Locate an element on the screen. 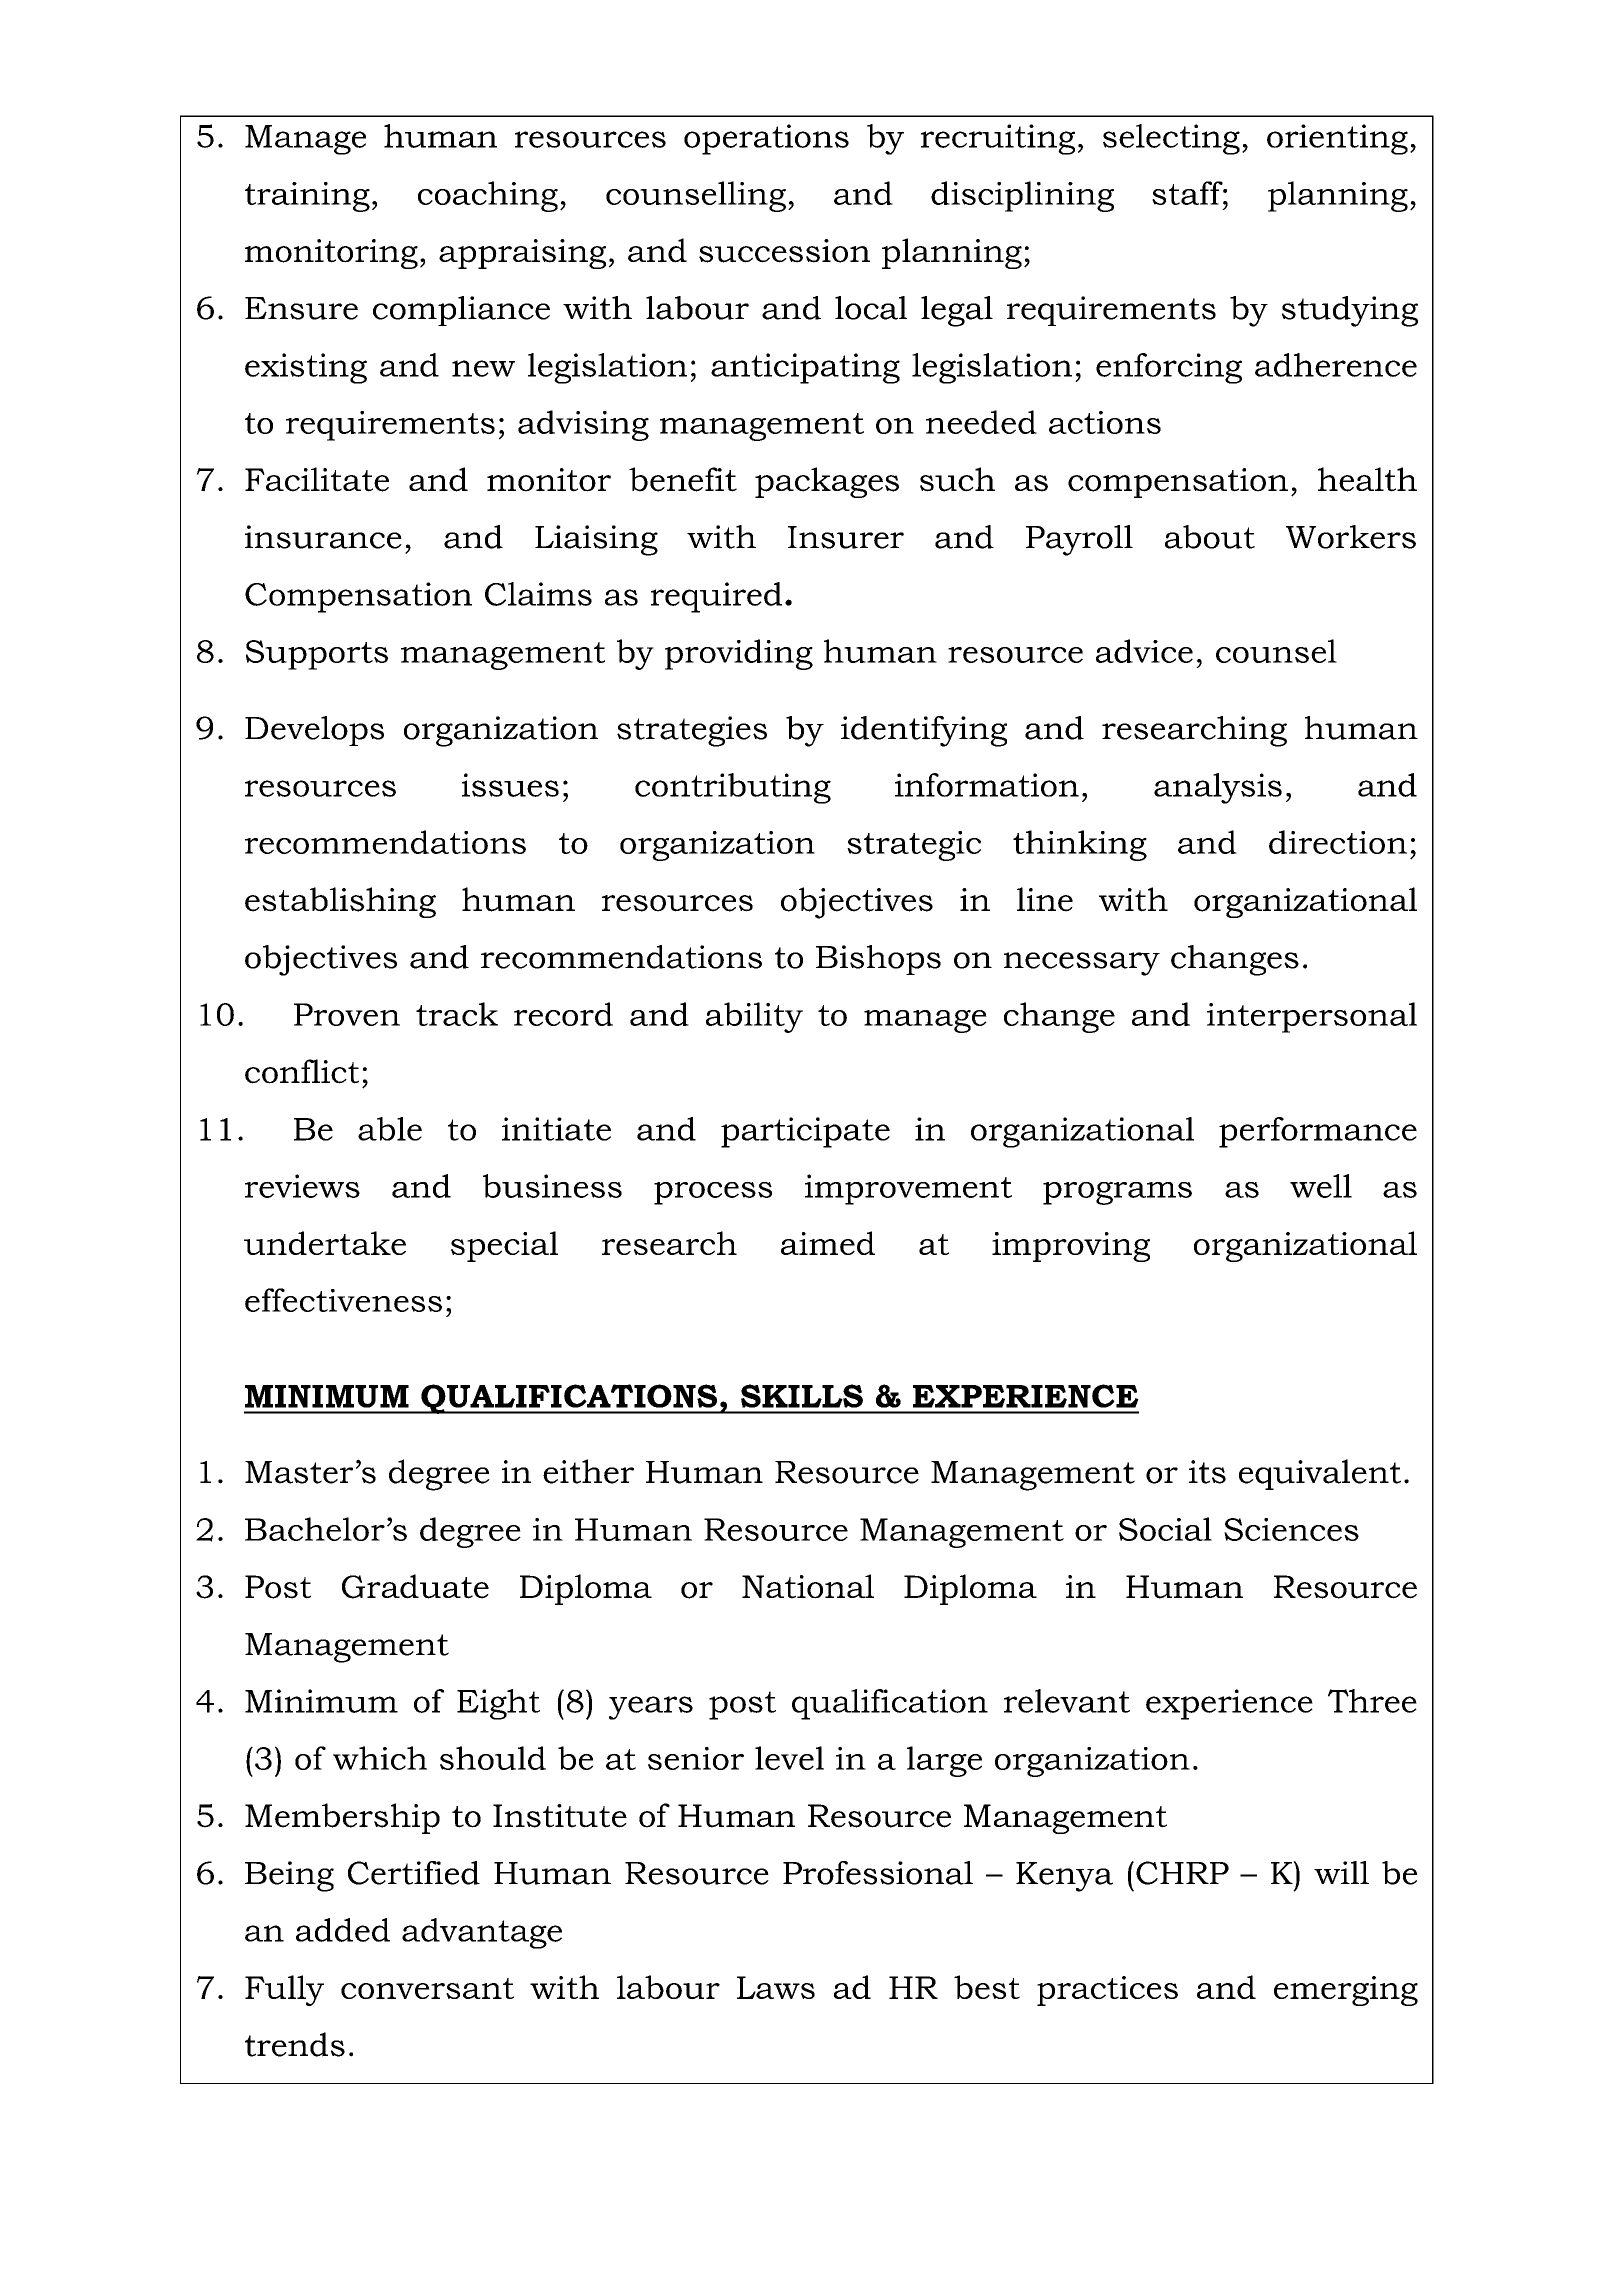  selecting is located at coordinates (1171, 139).
